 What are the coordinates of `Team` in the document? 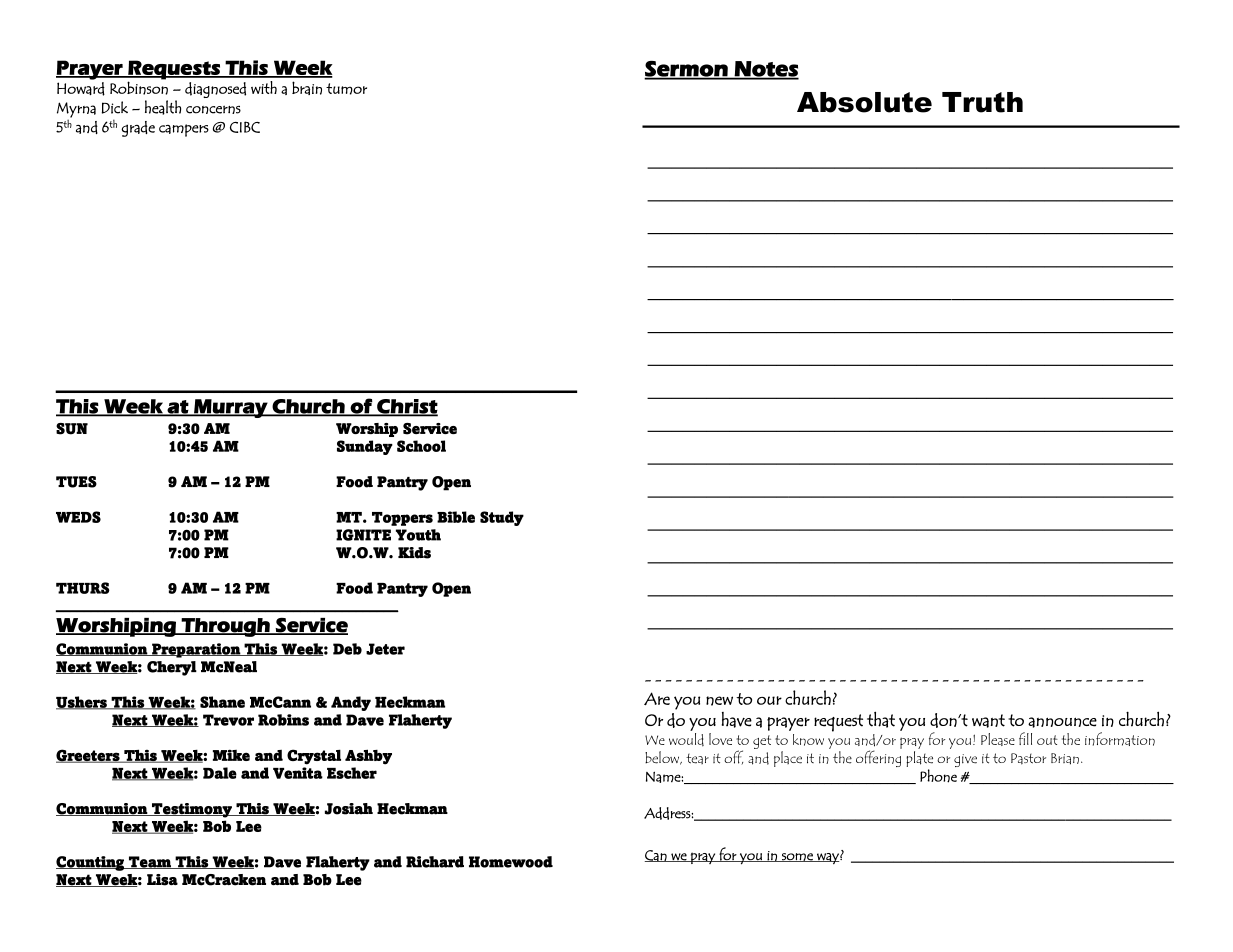 It's located at (150, 862).
